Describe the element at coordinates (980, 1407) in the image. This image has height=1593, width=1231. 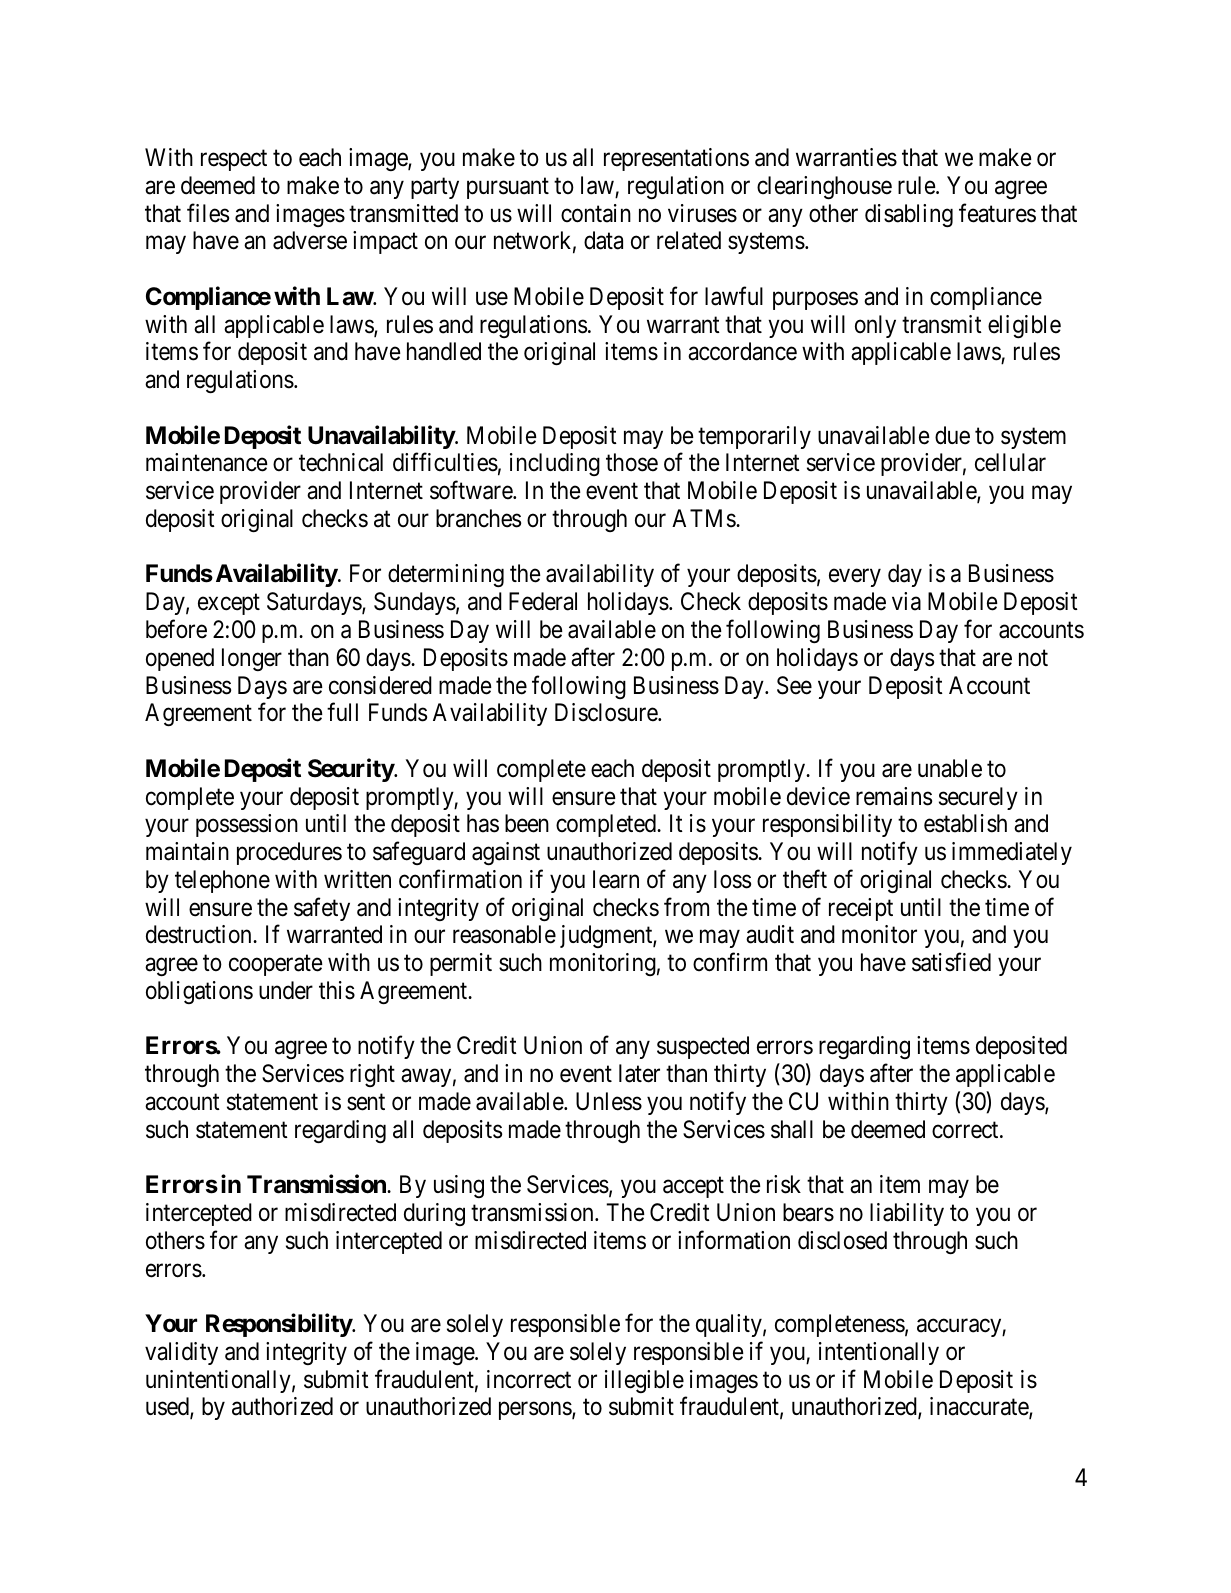
I see `inaccurate` at that location.
